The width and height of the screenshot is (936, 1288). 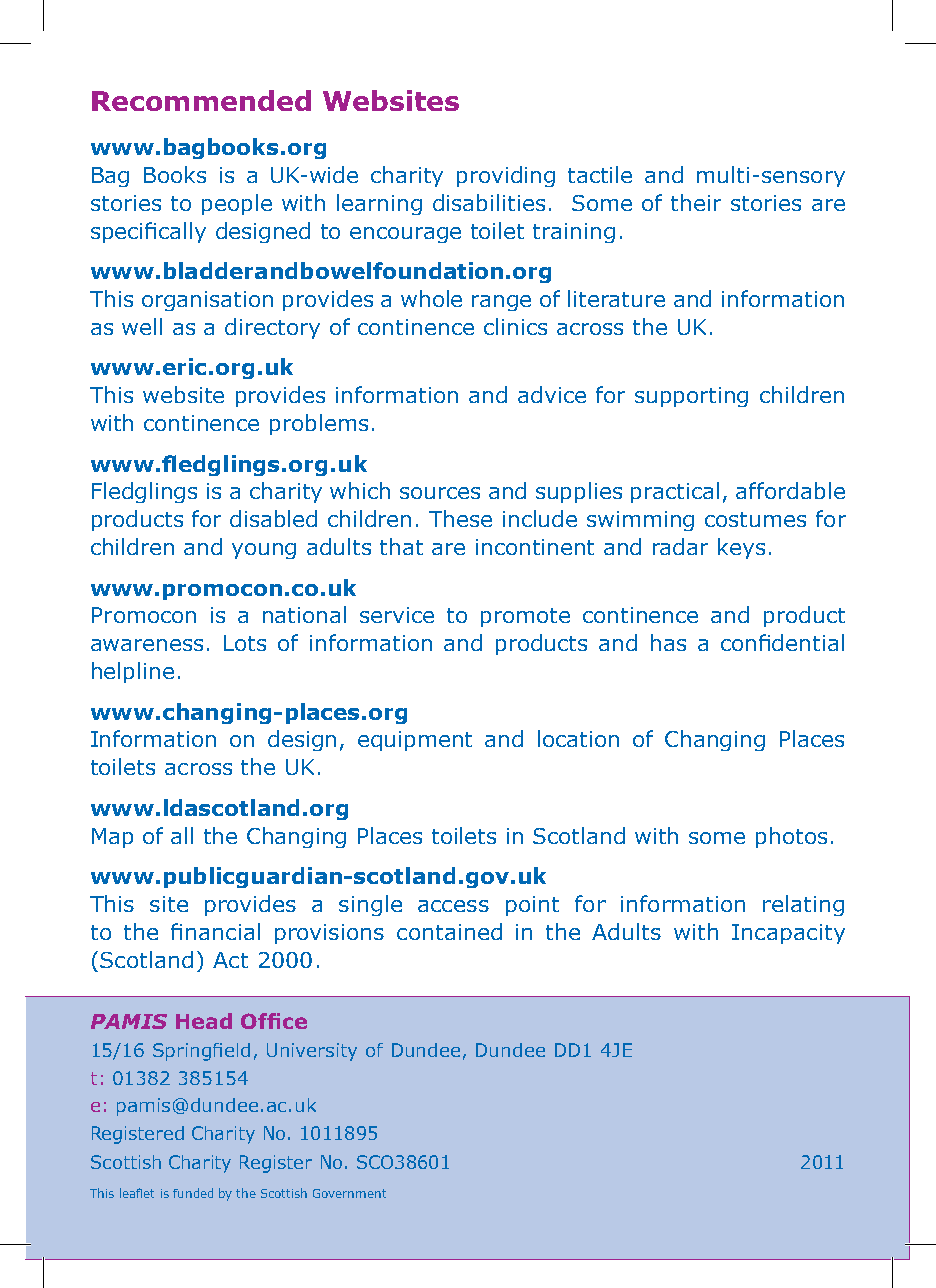 I want to click on Incapacity, so click(x=788, y=934).
